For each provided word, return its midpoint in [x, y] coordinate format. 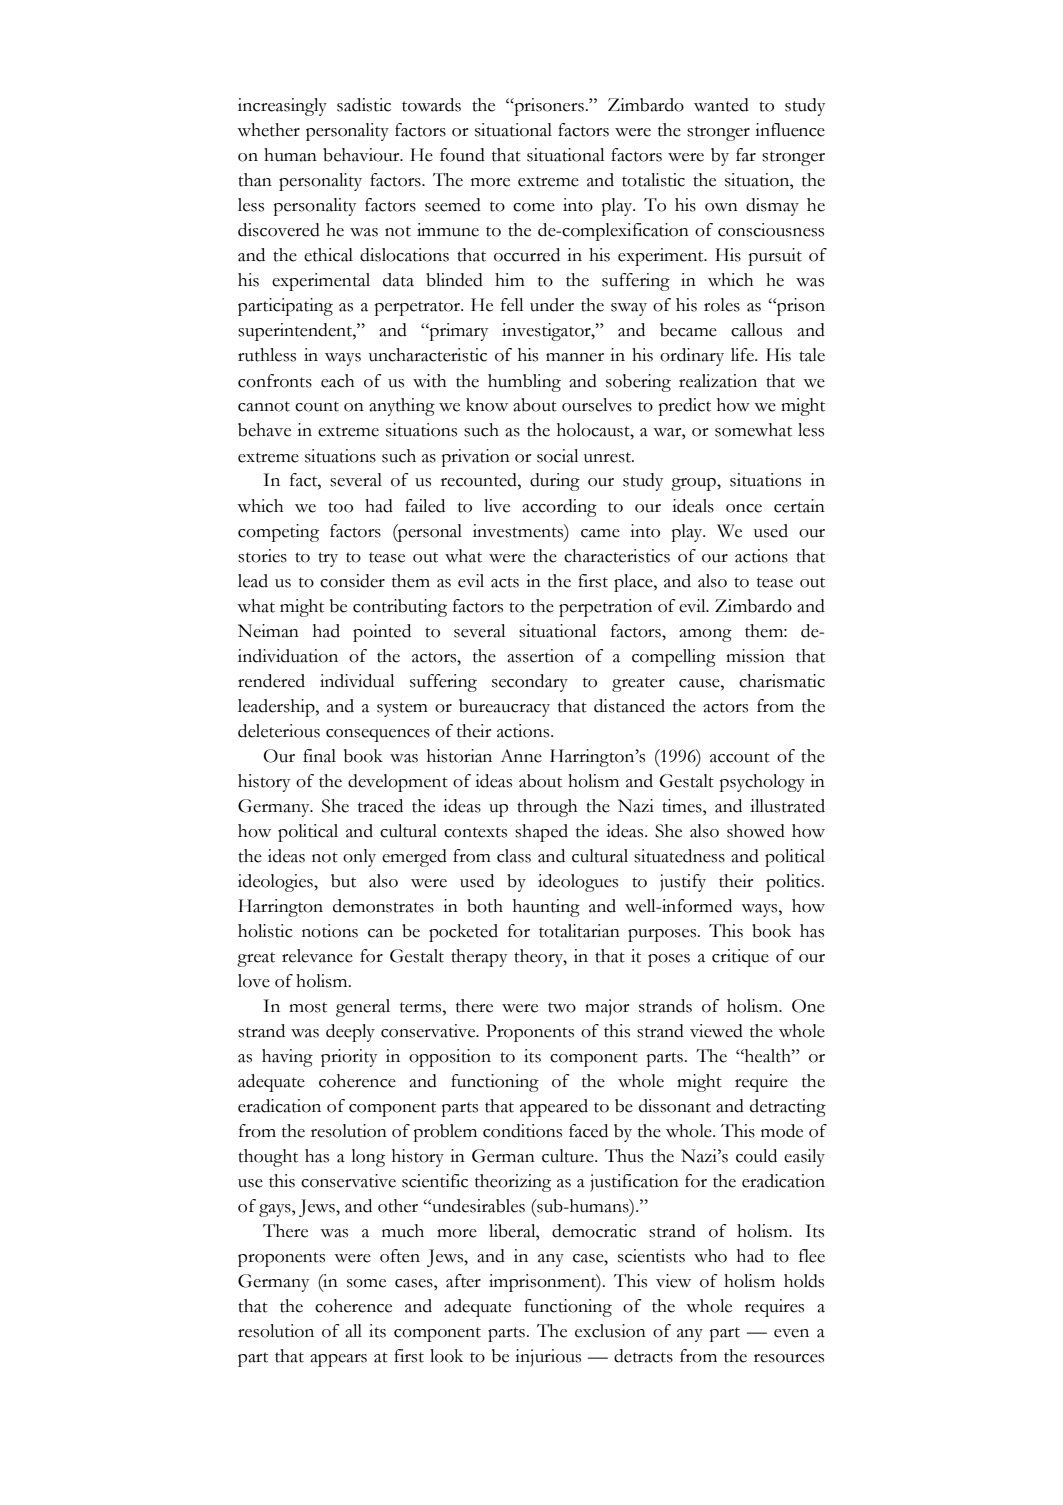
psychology [762, 783]
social [557, 456]
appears [338, 1360]
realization [718, 381]
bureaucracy [504, 708]
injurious [548, 1358]
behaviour [362, 155]
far [746, 155]
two [562, 1007]
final [319, 756]
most [308, 1007]
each [338, 381]
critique [740, 958]
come [534, 207]
